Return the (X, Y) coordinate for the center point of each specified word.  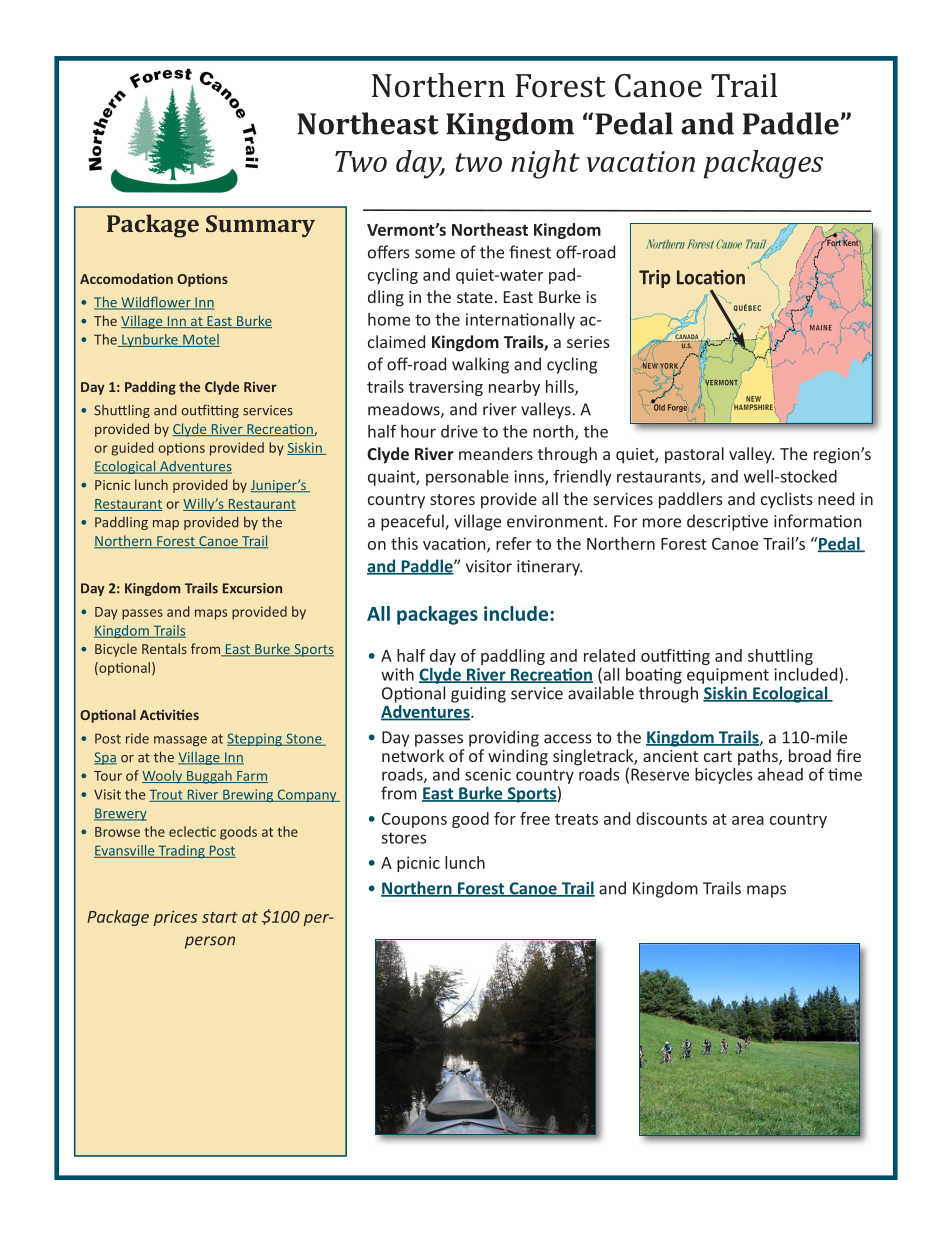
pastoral (694, 455)
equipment (728, 676)
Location (711, 277)
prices (175, 918)
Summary (260, 226)
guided (132, 449)
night (545, 164)
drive (459, 431)
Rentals (164, 648)
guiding (478, 694)
